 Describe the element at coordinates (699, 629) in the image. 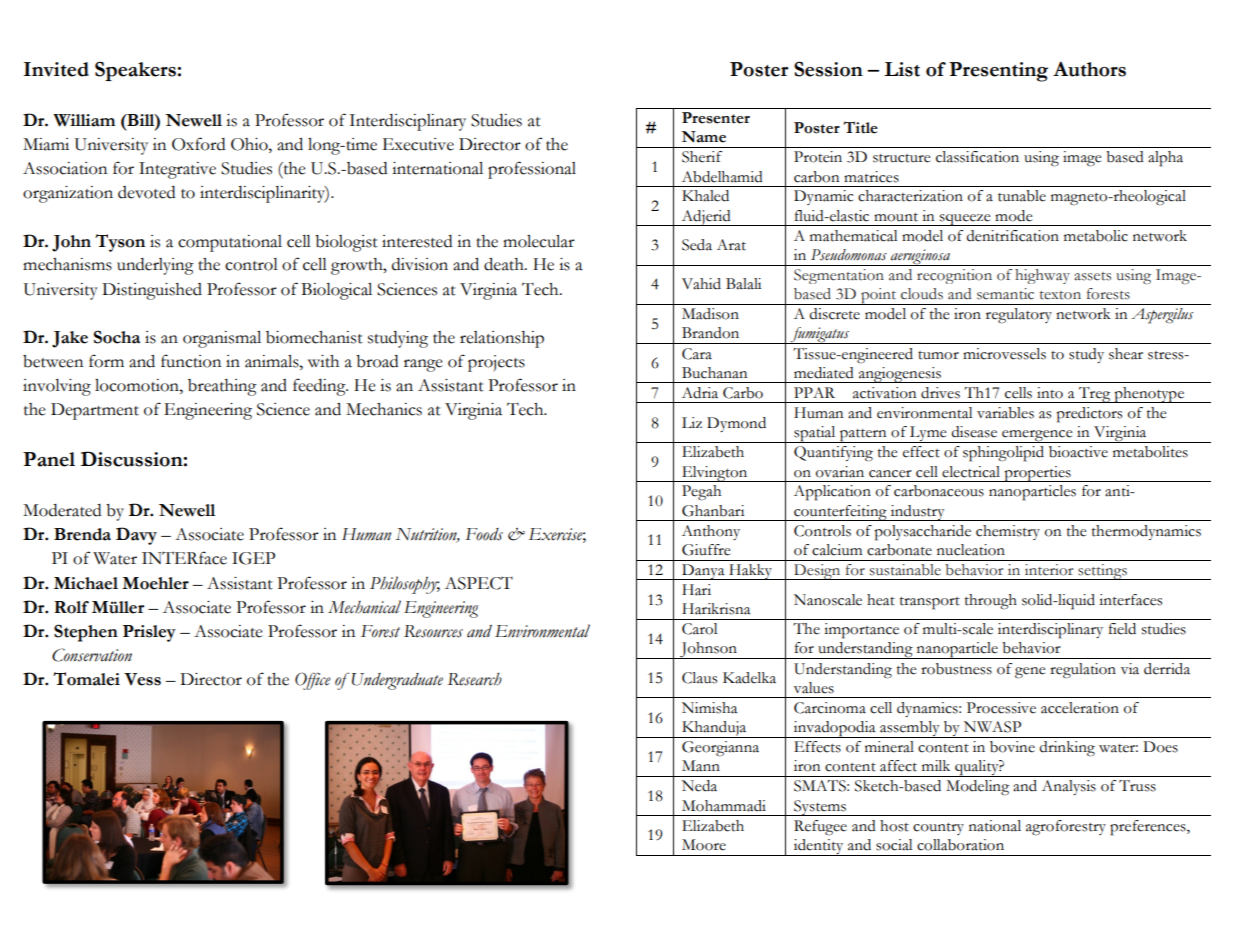

I see `Carol` at that location.
